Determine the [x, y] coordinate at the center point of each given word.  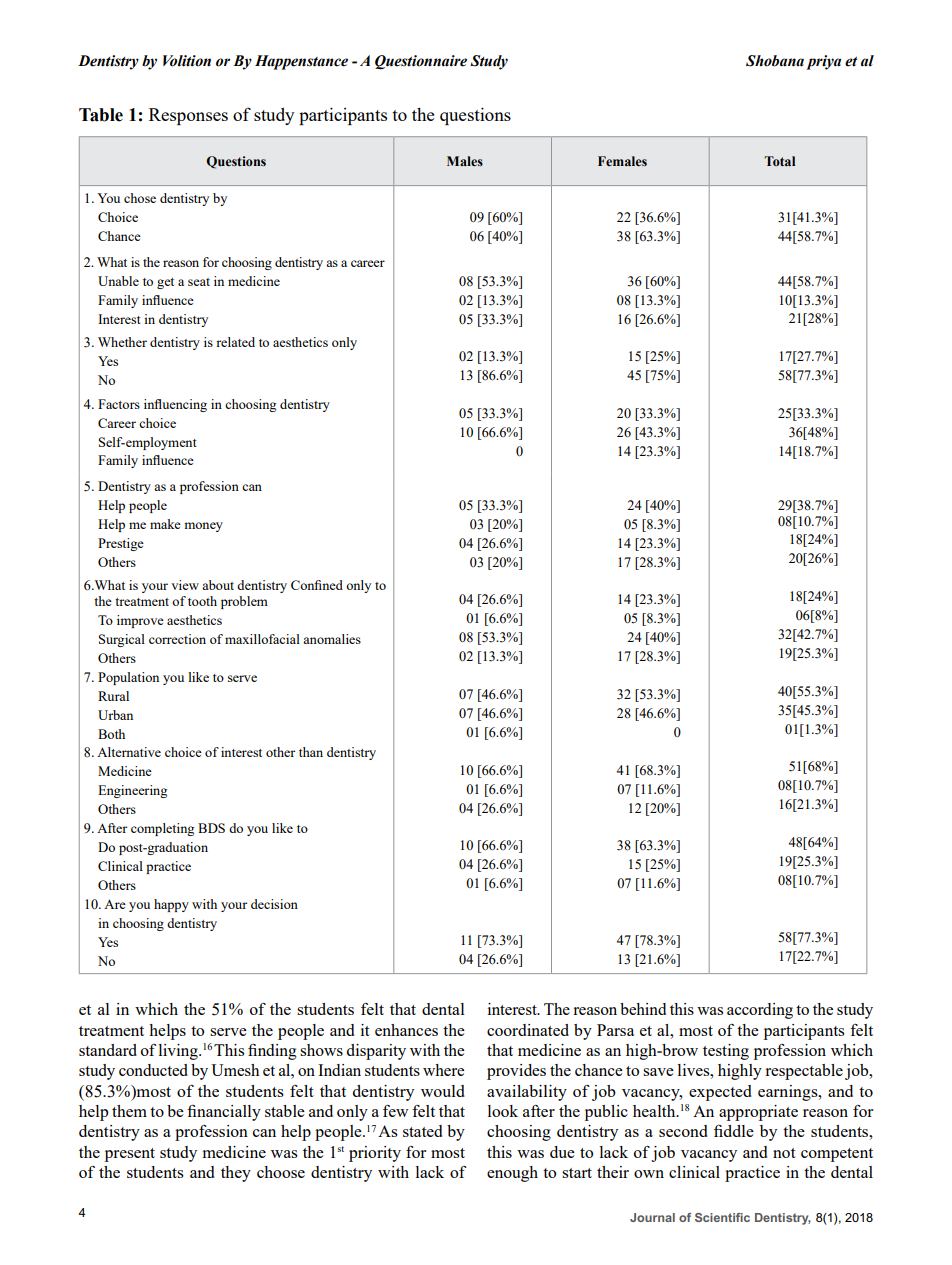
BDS [211, 828]
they [236, 1174]
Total [779, 161]
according [760, 1011]
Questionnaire [421, 62]
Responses [188, 116]
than [311, 752]
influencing [175, 405]
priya [823, 62]
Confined [317, 585]
